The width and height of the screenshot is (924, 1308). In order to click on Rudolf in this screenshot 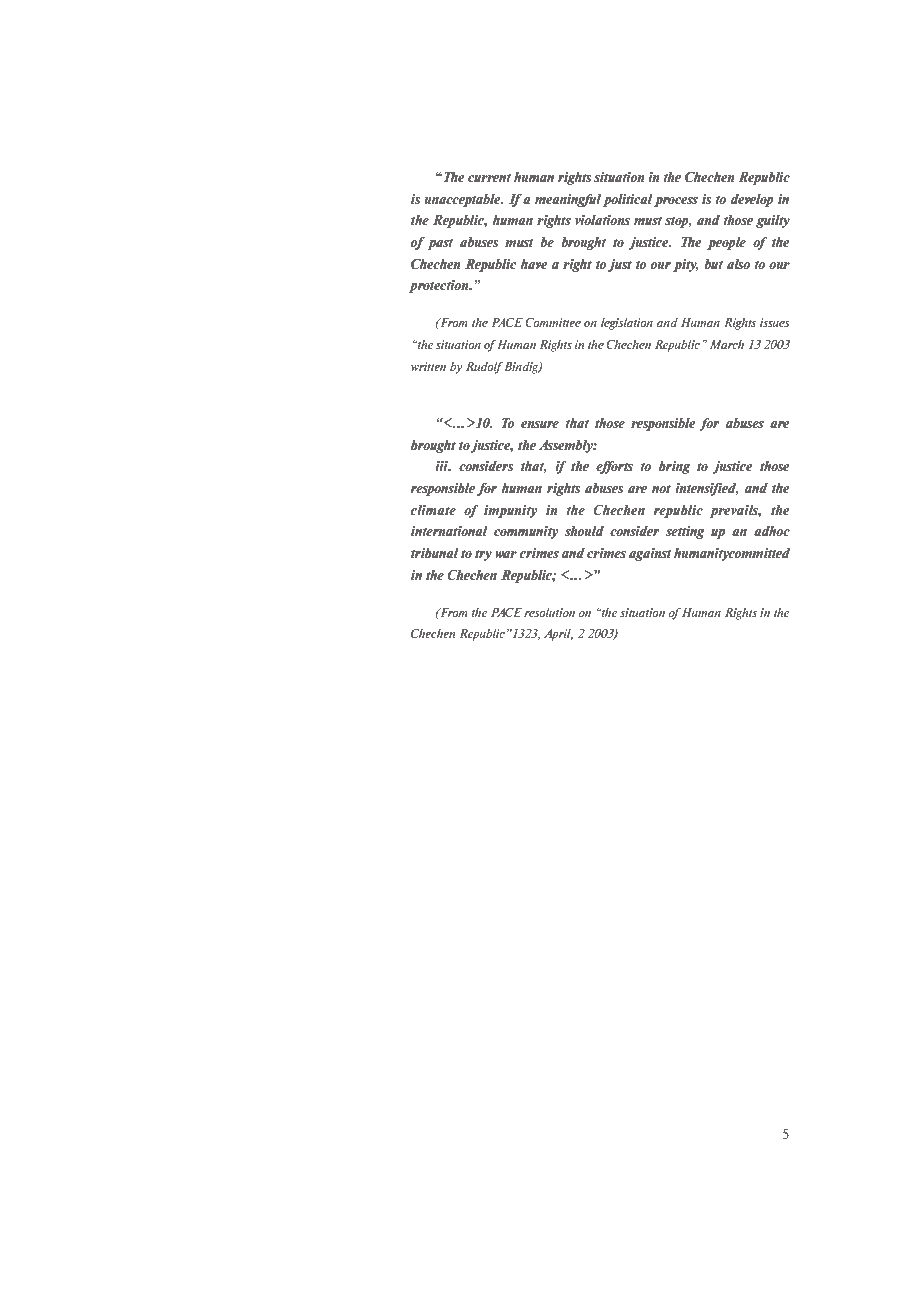, I will do `click(484, 368)`.
